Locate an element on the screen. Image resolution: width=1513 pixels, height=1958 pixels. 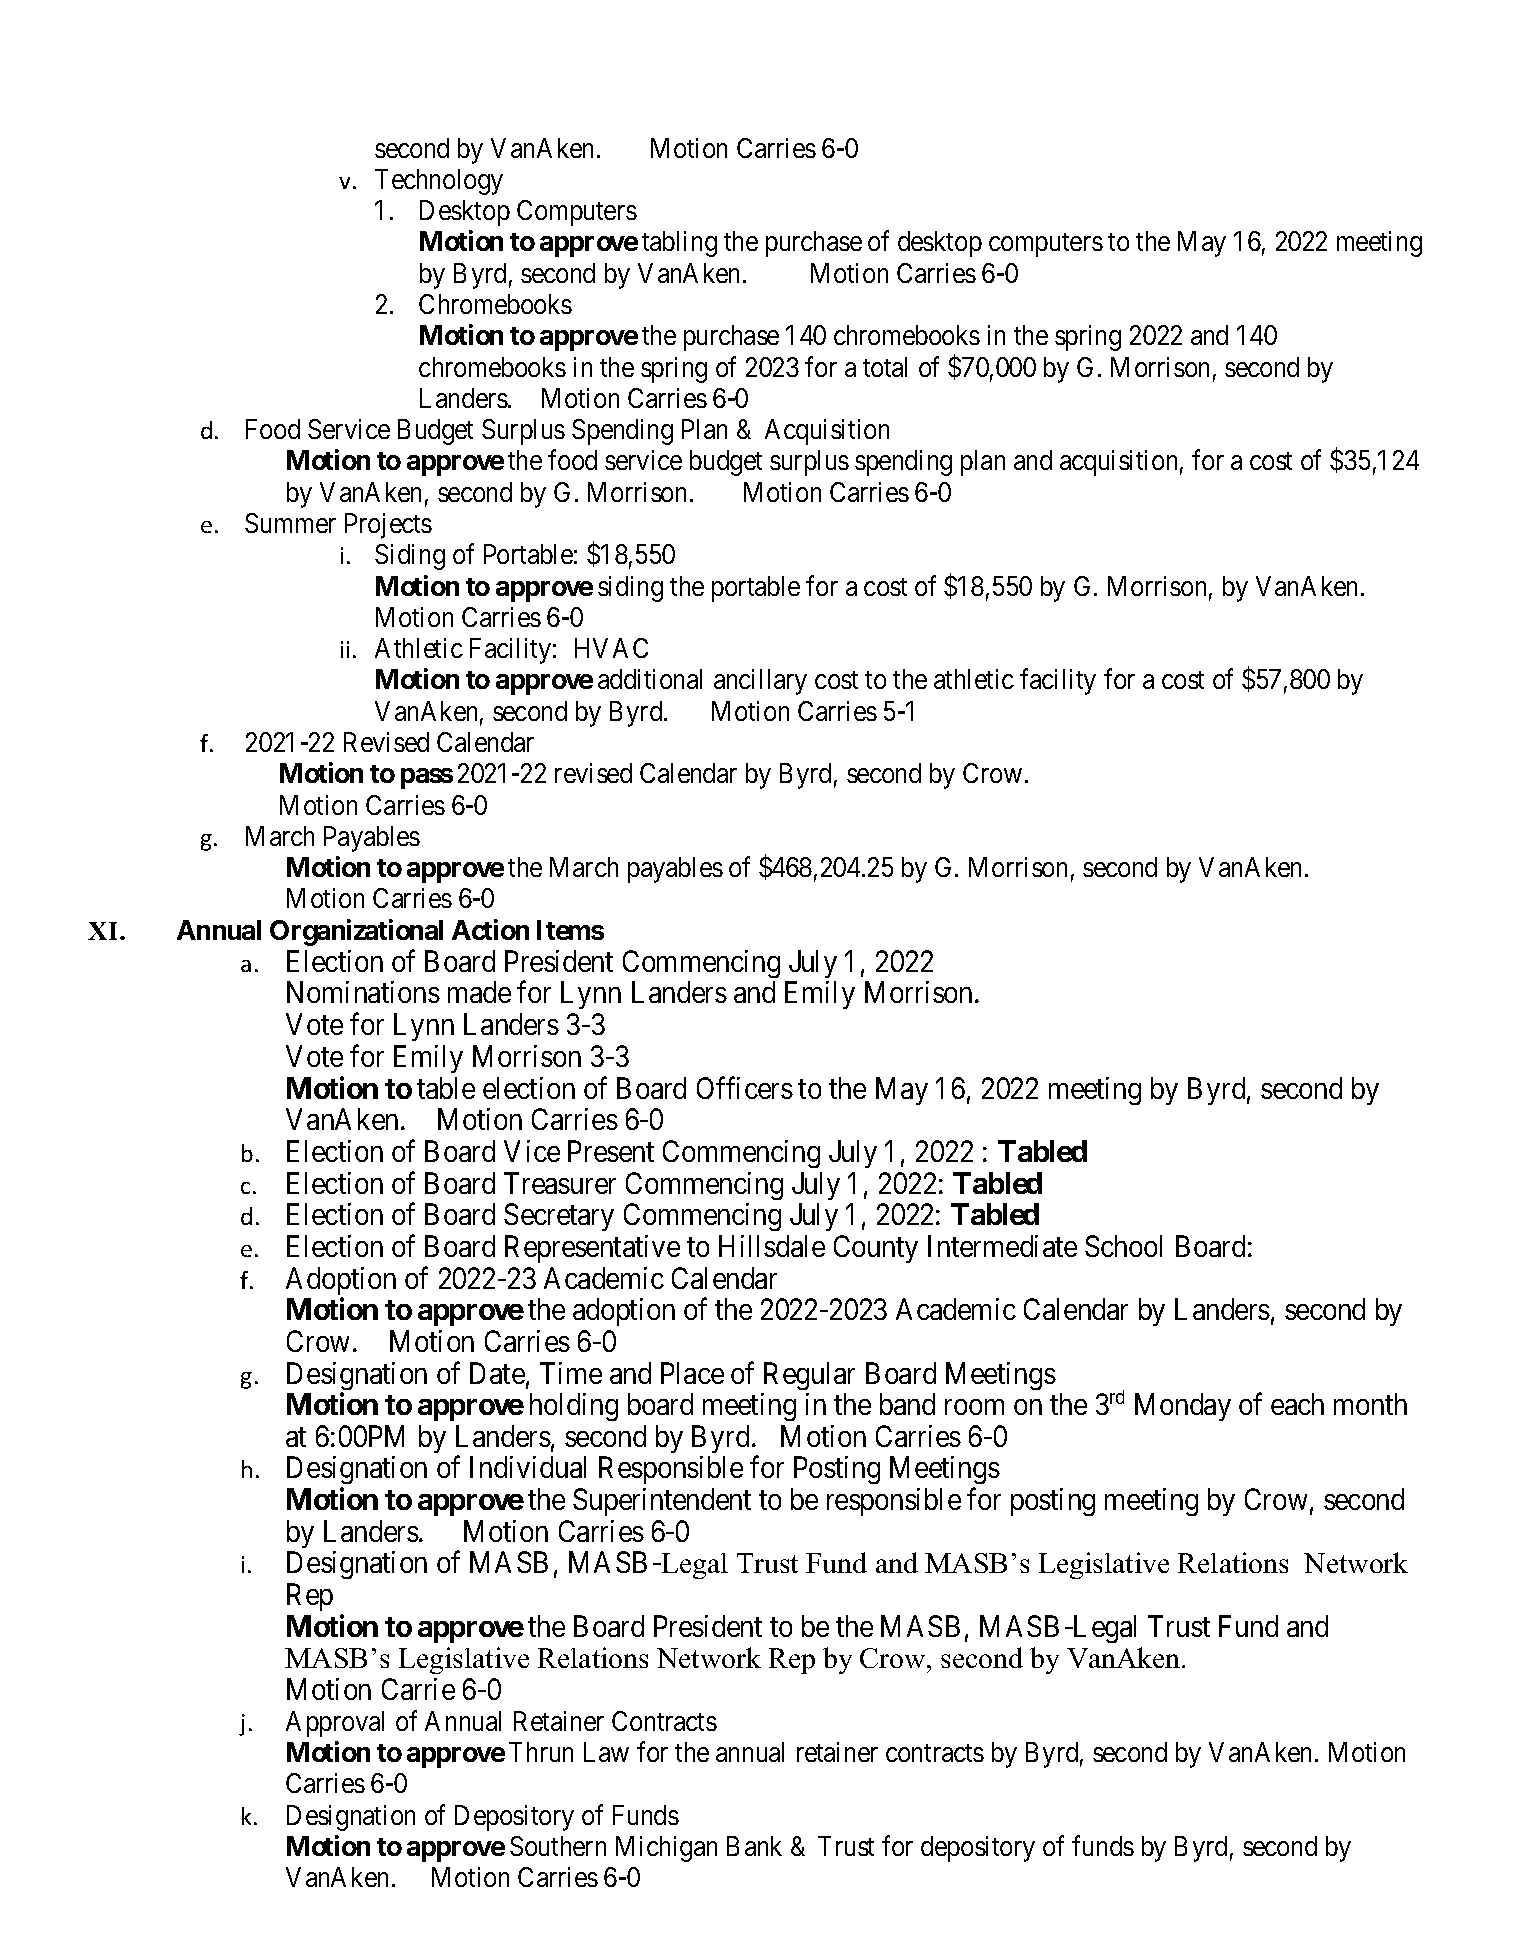
tabling is located at coordinates (679, 244).
